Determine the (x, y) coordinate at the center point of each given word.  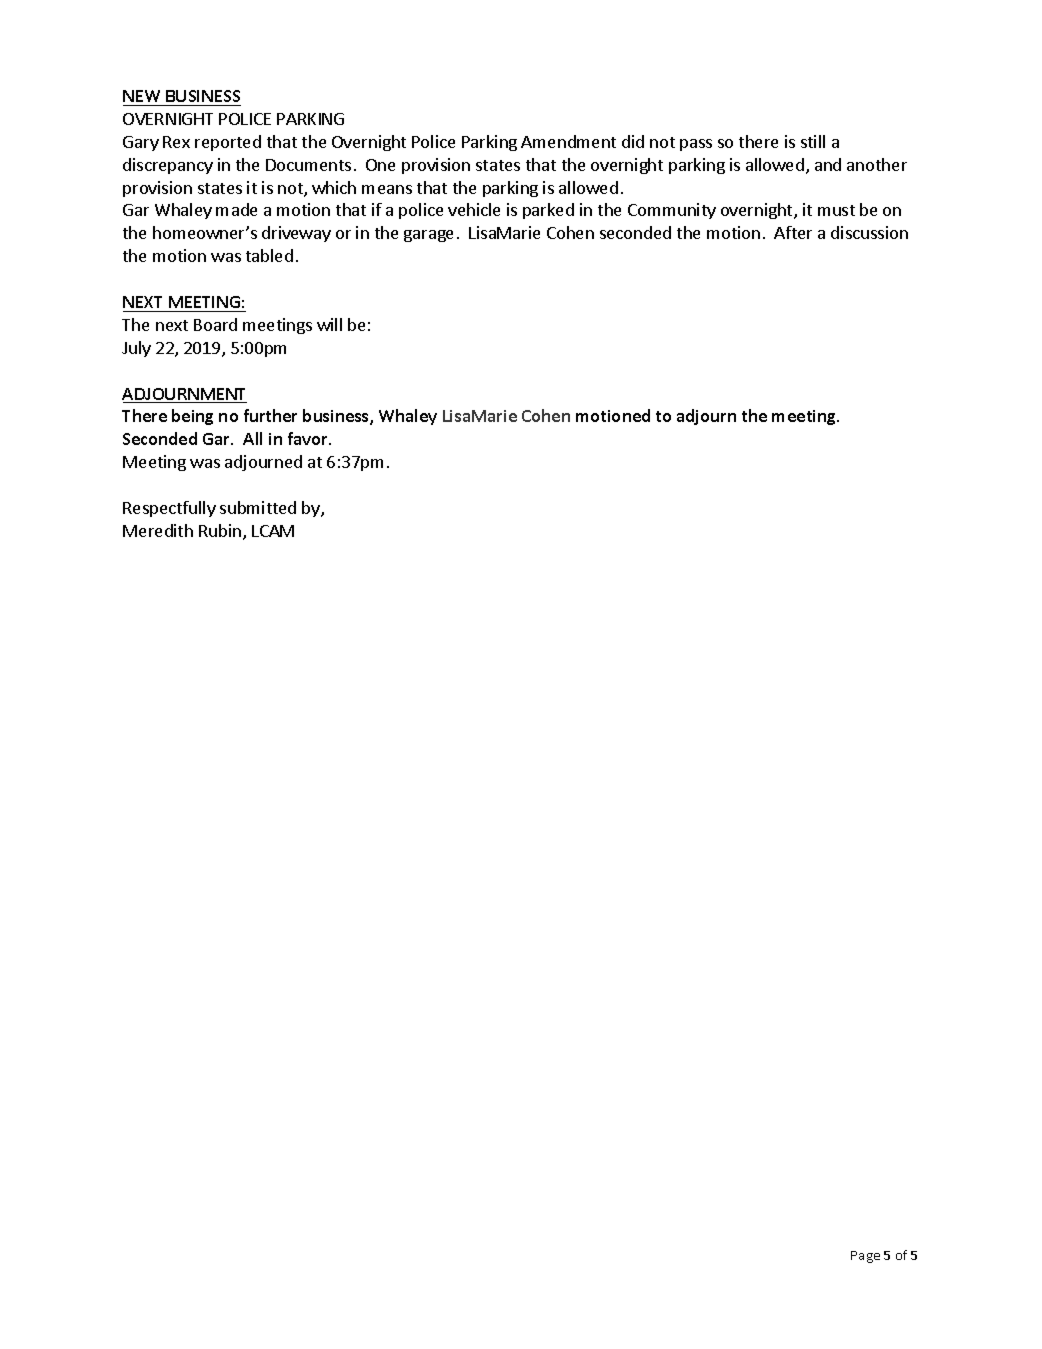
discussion (869, 232)
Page (865, 1257)
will (329, 324)
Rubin (221, 532)
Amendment (568, 141)
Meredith (158, 530)
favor (309, 438)
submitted (258, 507)
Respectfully (169, 509)
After (793, 232)
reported (228, 143)
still (813, 141)
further (270, 415)
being (192, 417)
